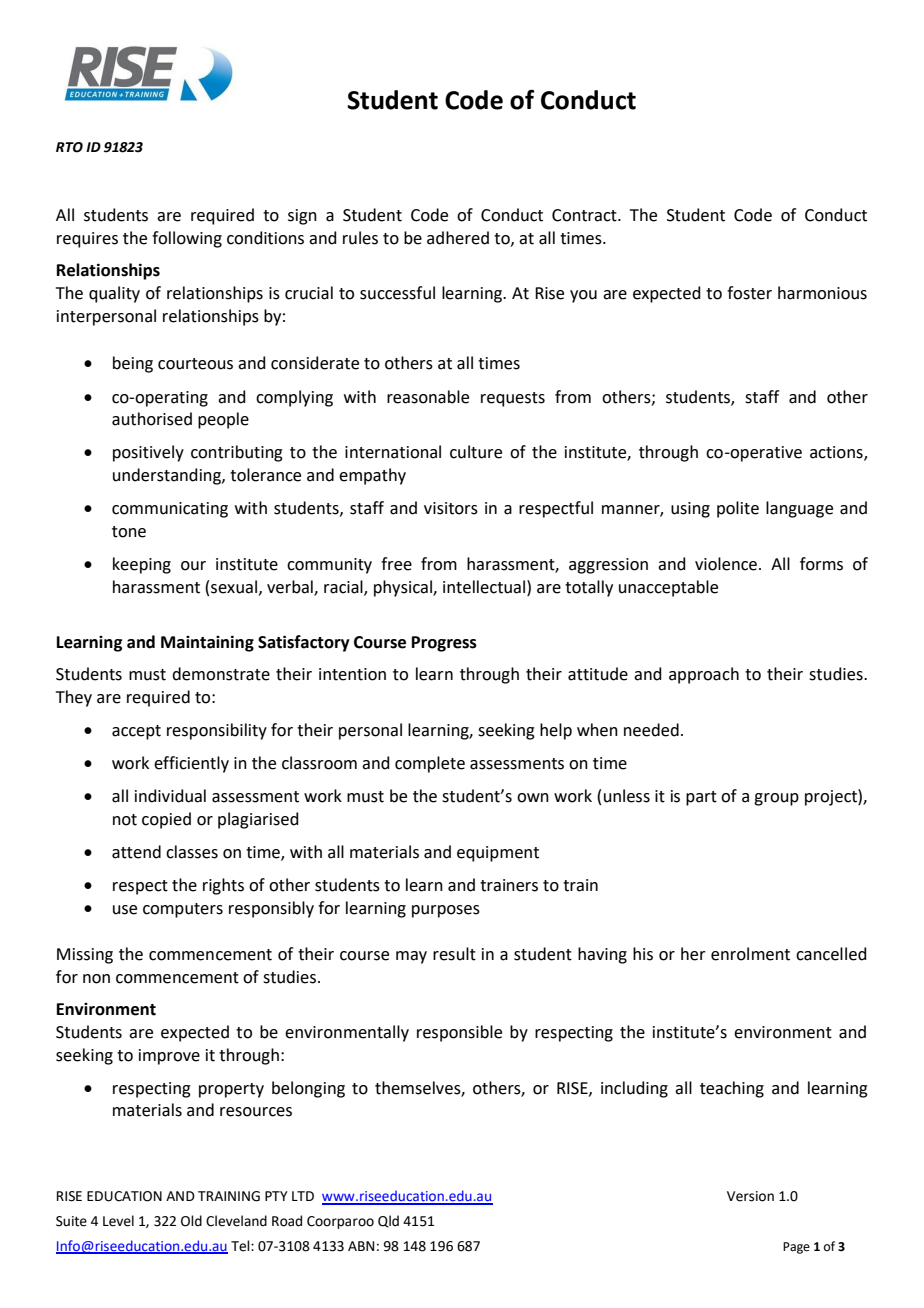  What do you see at coordinates (749, 293) in the page?
I see `foster` at bounding box center [749, 293].
